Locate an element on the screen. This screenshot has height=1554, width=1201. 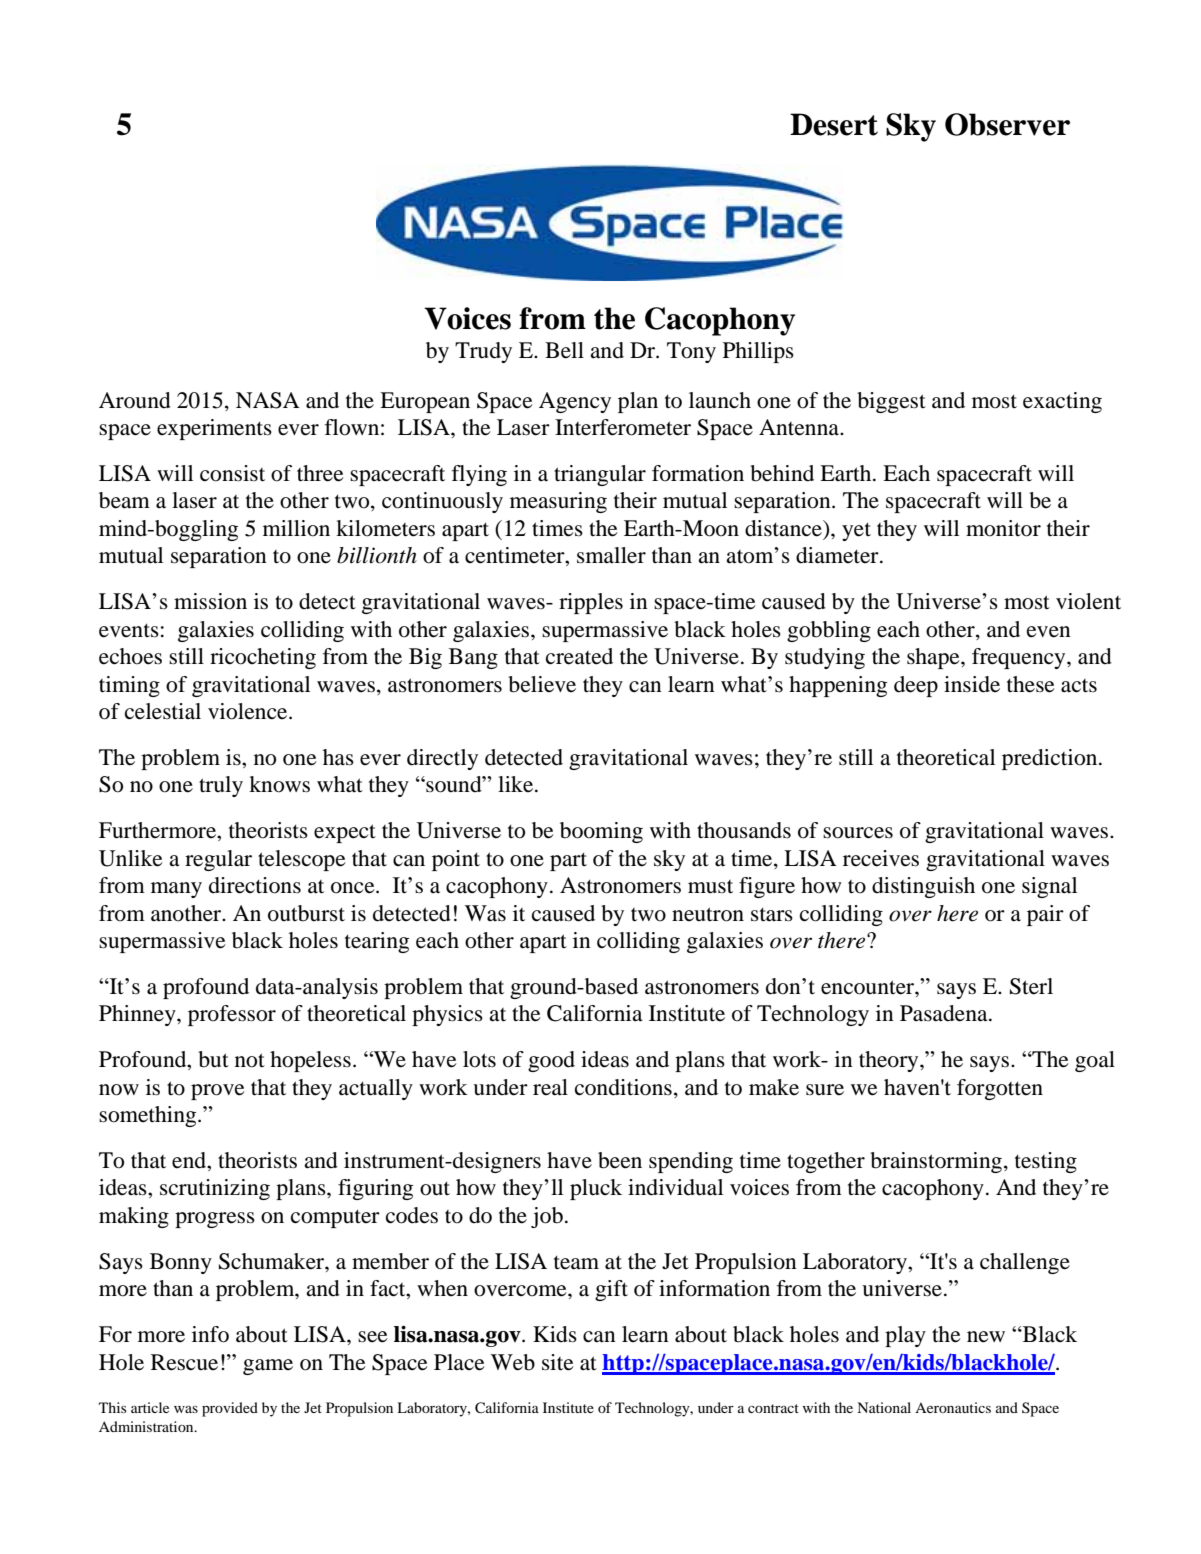
Around is located at coordinates (135, 400).
